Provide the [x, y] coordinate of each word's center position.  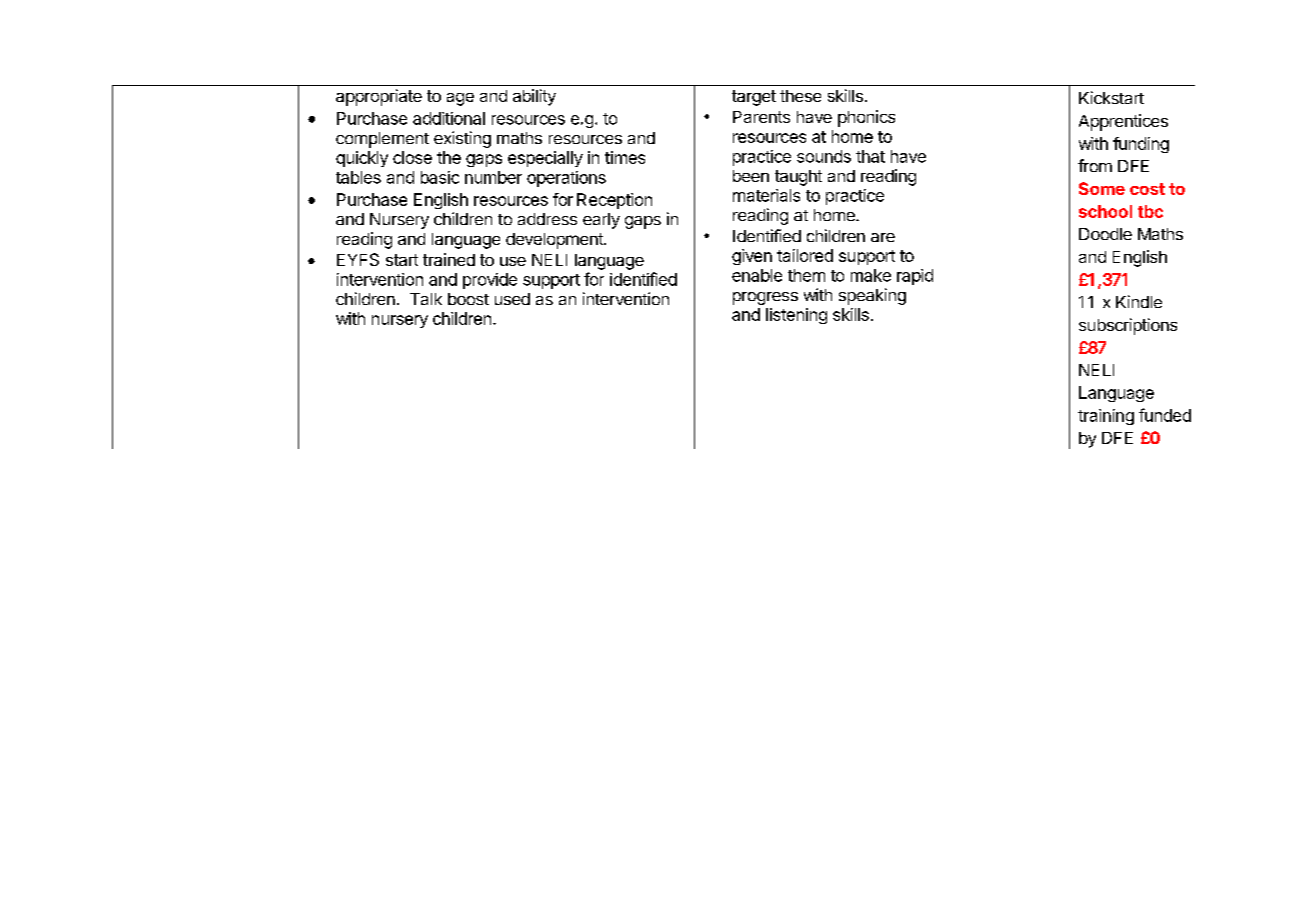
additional [449, 118]
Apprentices [1123, 122]
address [547, 219]
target [754, 98]
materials [766, 195]
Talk [426, 299]
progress [765, 298]
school [1105, 211]
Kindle [1139, 301]
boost [468, 299]
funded [1165, 415]
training [1106, 417]
